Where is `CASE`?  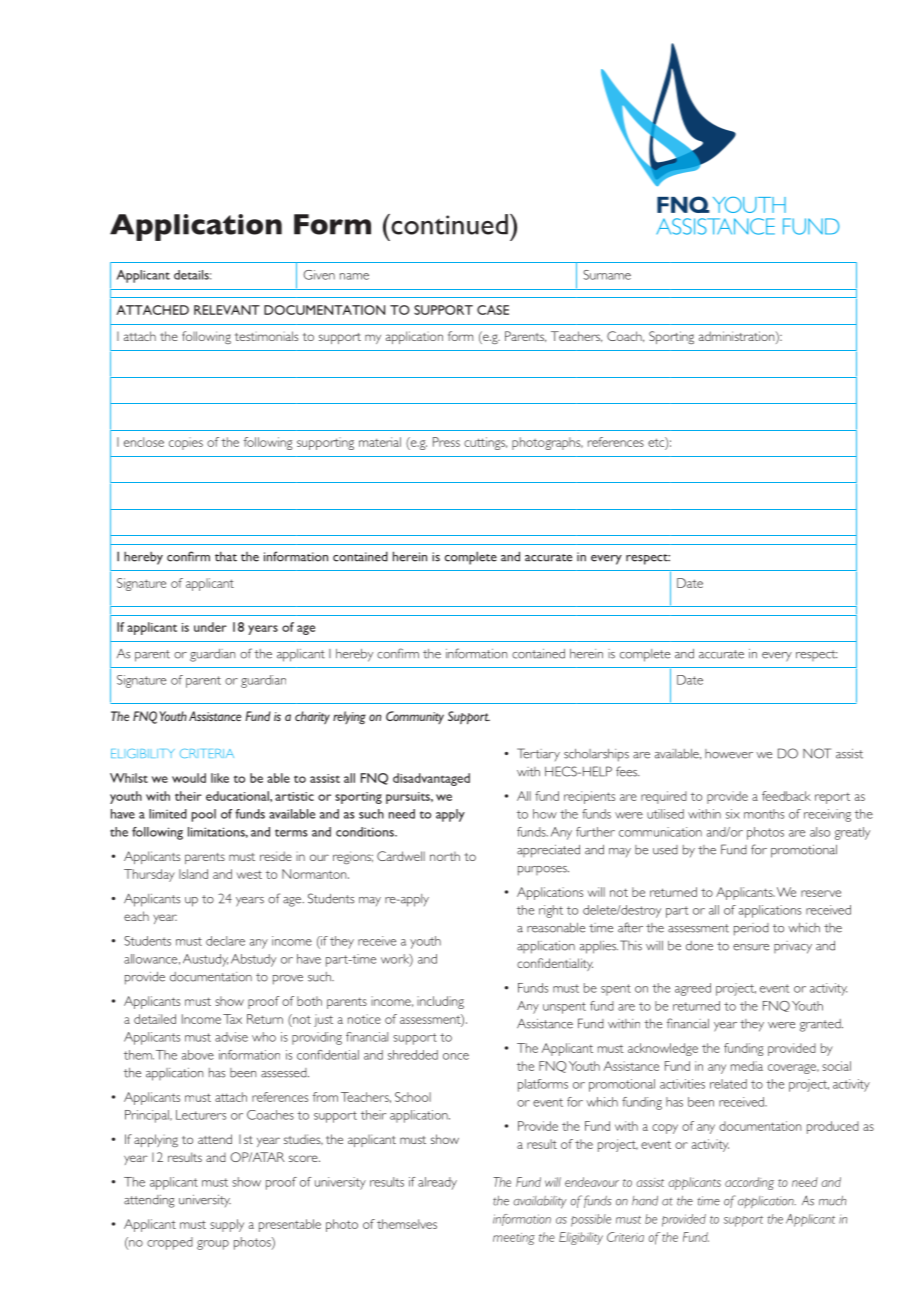
CASE is located at coordinates (493, 310).
